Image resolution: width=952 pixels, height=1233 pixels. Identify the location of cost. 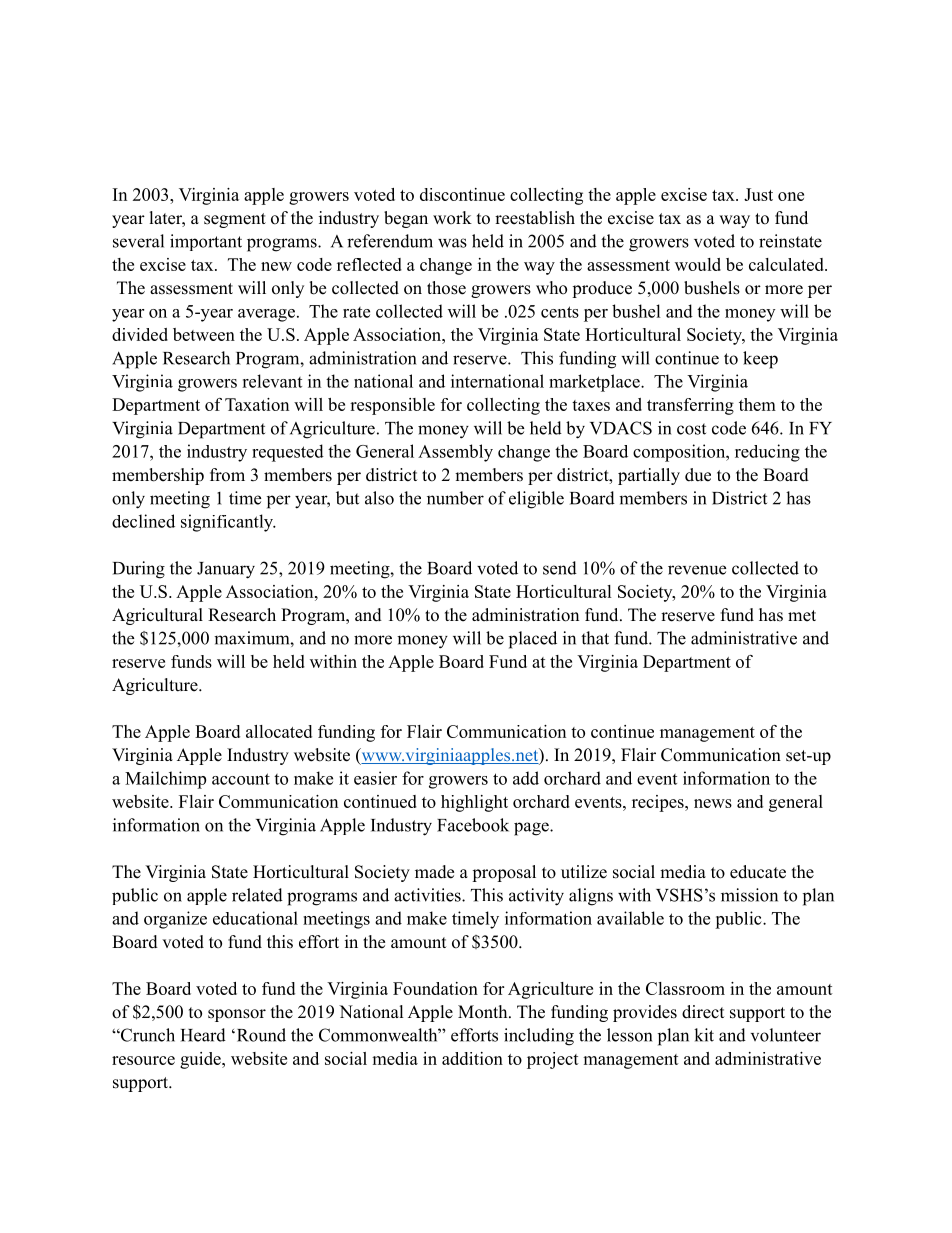
(691, 429).
